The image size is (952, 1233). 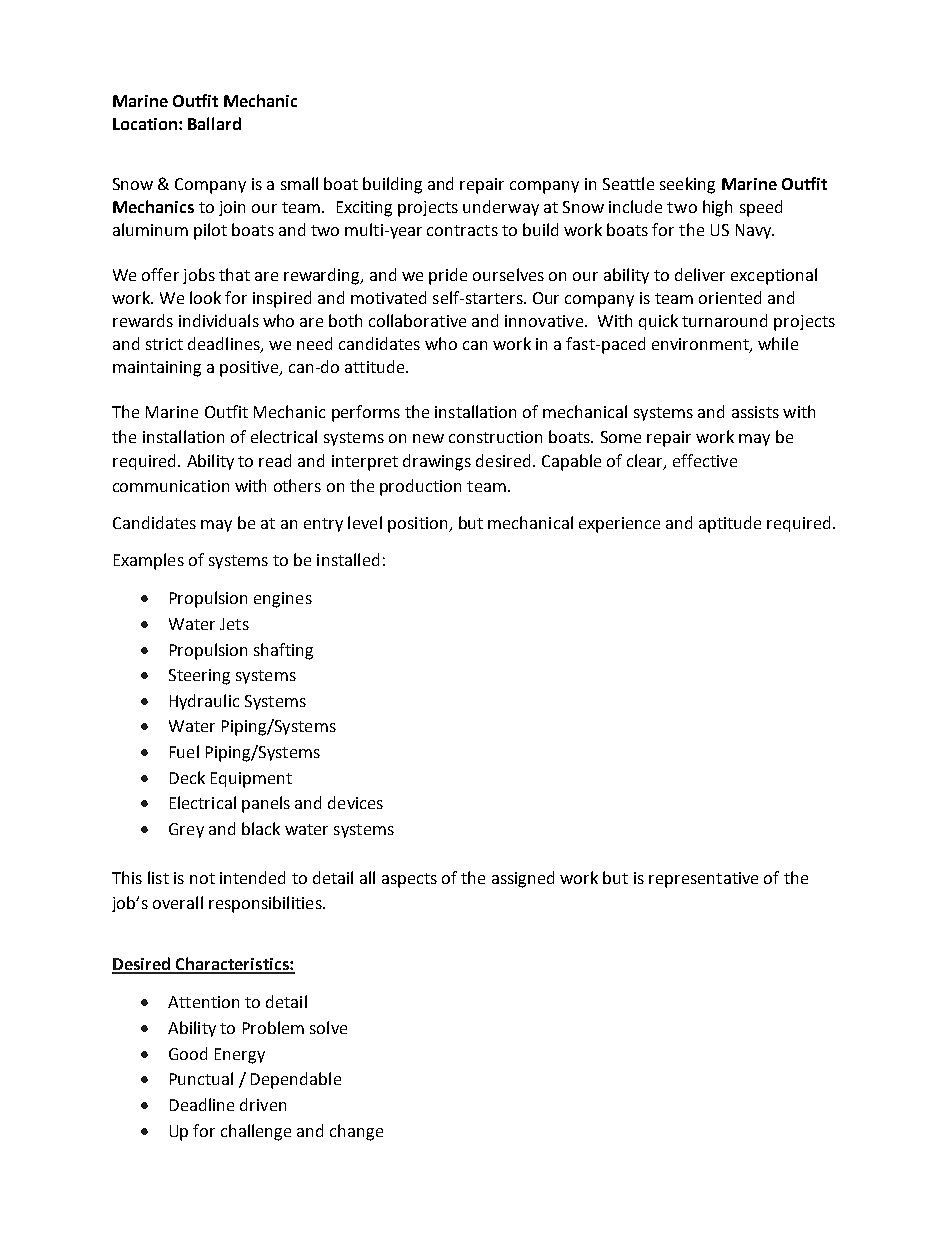 I want to click on Punctual, so click(x=201, y=1078).
